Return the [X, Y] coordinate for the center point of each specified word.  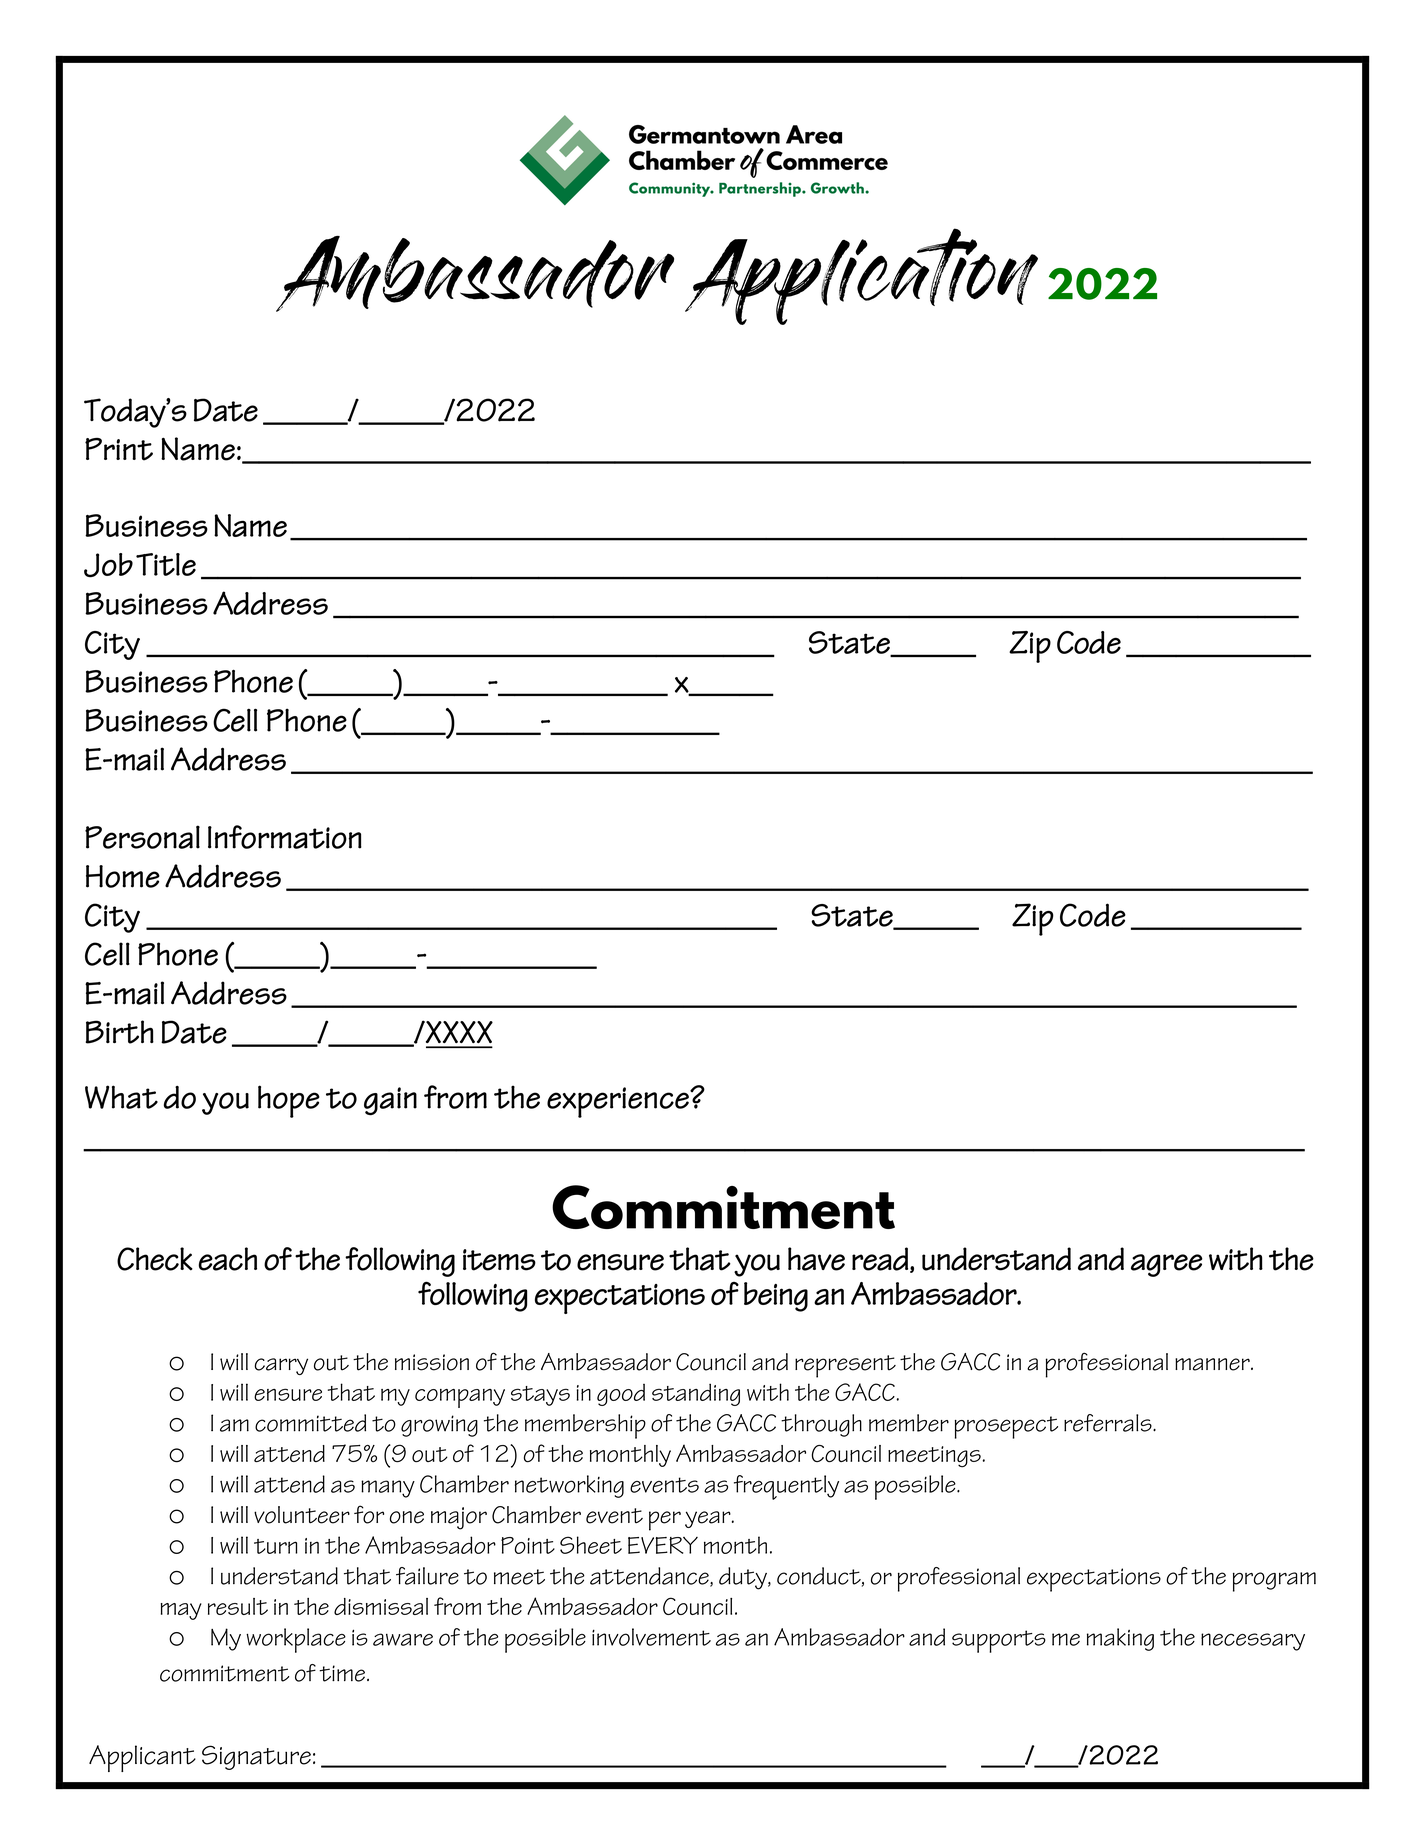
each [228, 1259]
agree [1167, 1265]
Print [119, 449]
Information [285, 837]
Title [166, 564]
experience [619, 1102]
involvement [651, 1637]
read [880, 1259]
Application [861, 276]
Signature [256, 1757]
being [776, 1297]
